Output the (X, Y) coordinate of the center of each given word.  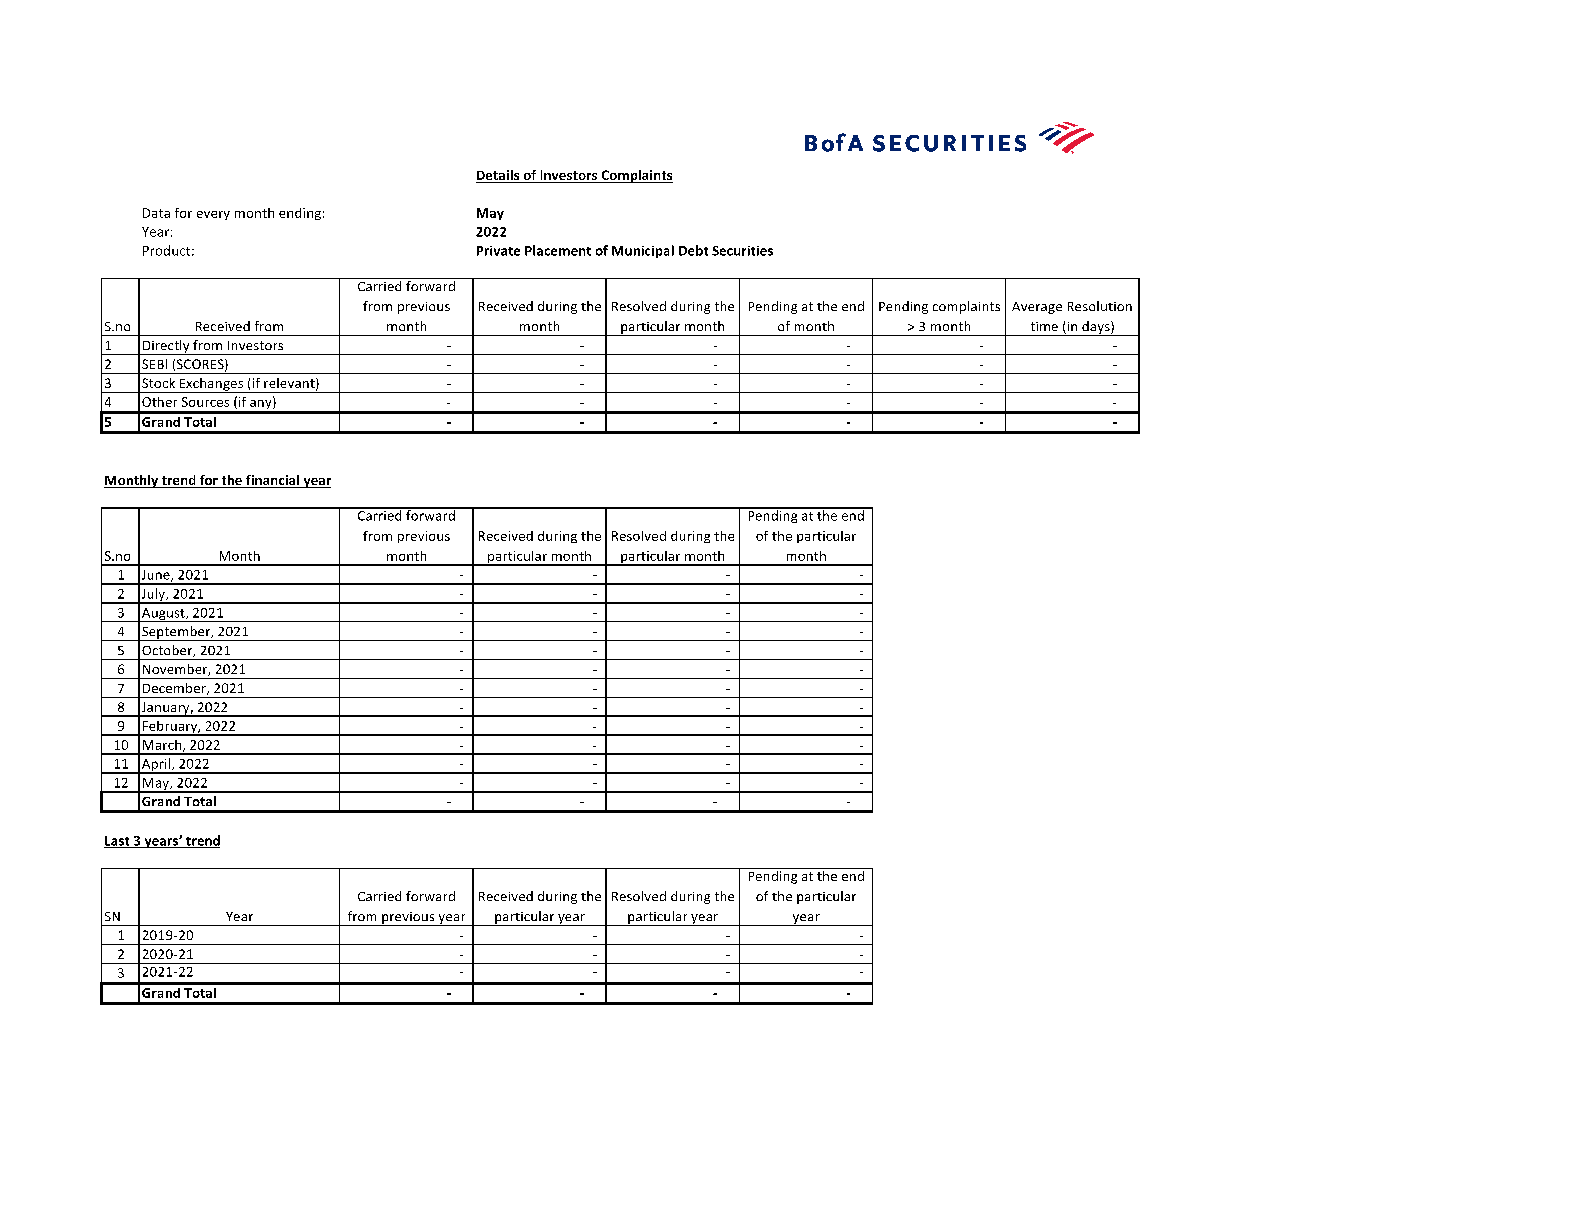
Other (159, 402)
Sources (205, 402)
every (213, 215)
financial (273, 481)
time (1044, 326)
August (163, 615)
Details (499, 176)
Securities (742, 251)
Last (118, 842)
